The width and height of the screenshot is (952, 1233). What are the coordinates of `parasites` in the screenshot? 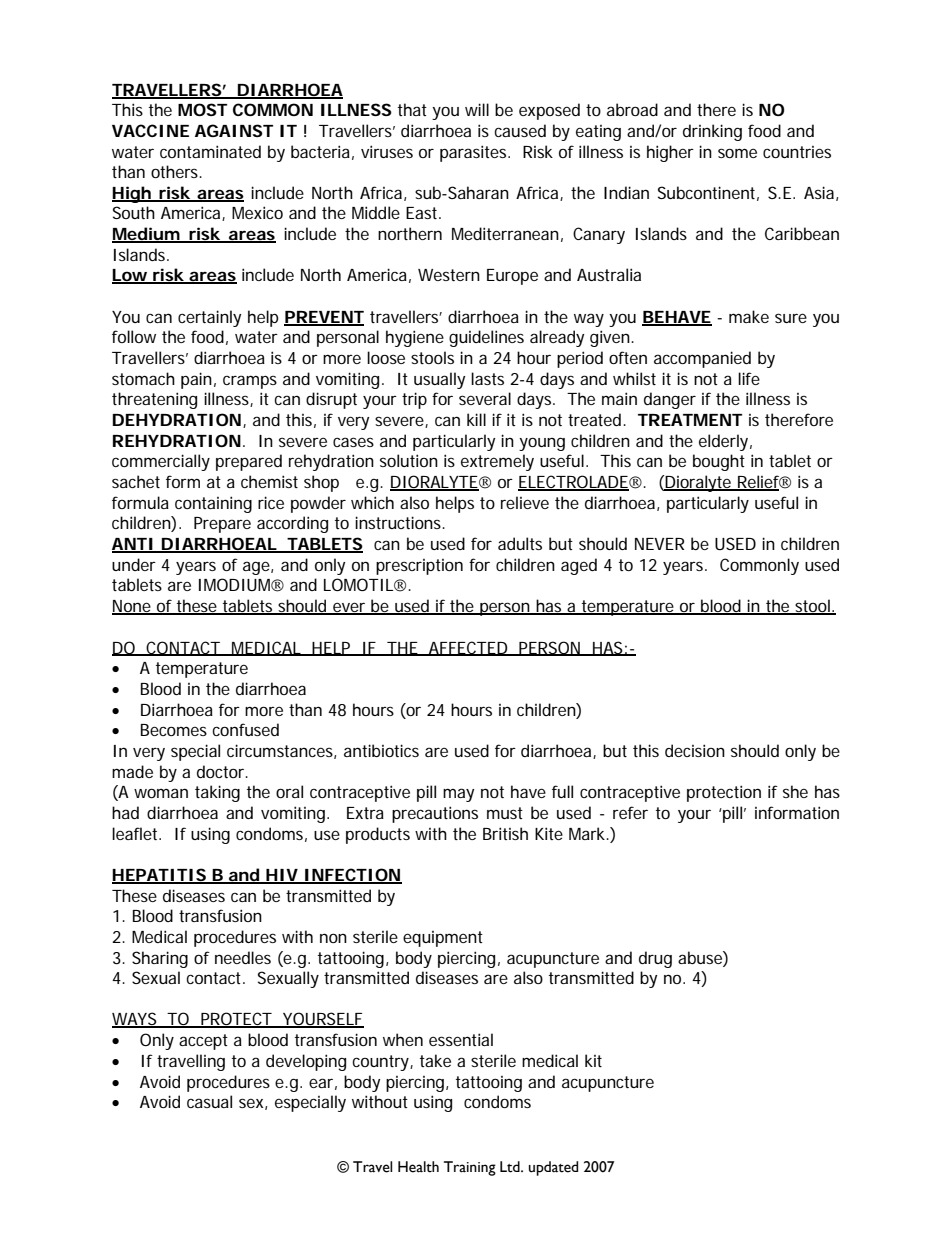 It's located at (475, 153).
